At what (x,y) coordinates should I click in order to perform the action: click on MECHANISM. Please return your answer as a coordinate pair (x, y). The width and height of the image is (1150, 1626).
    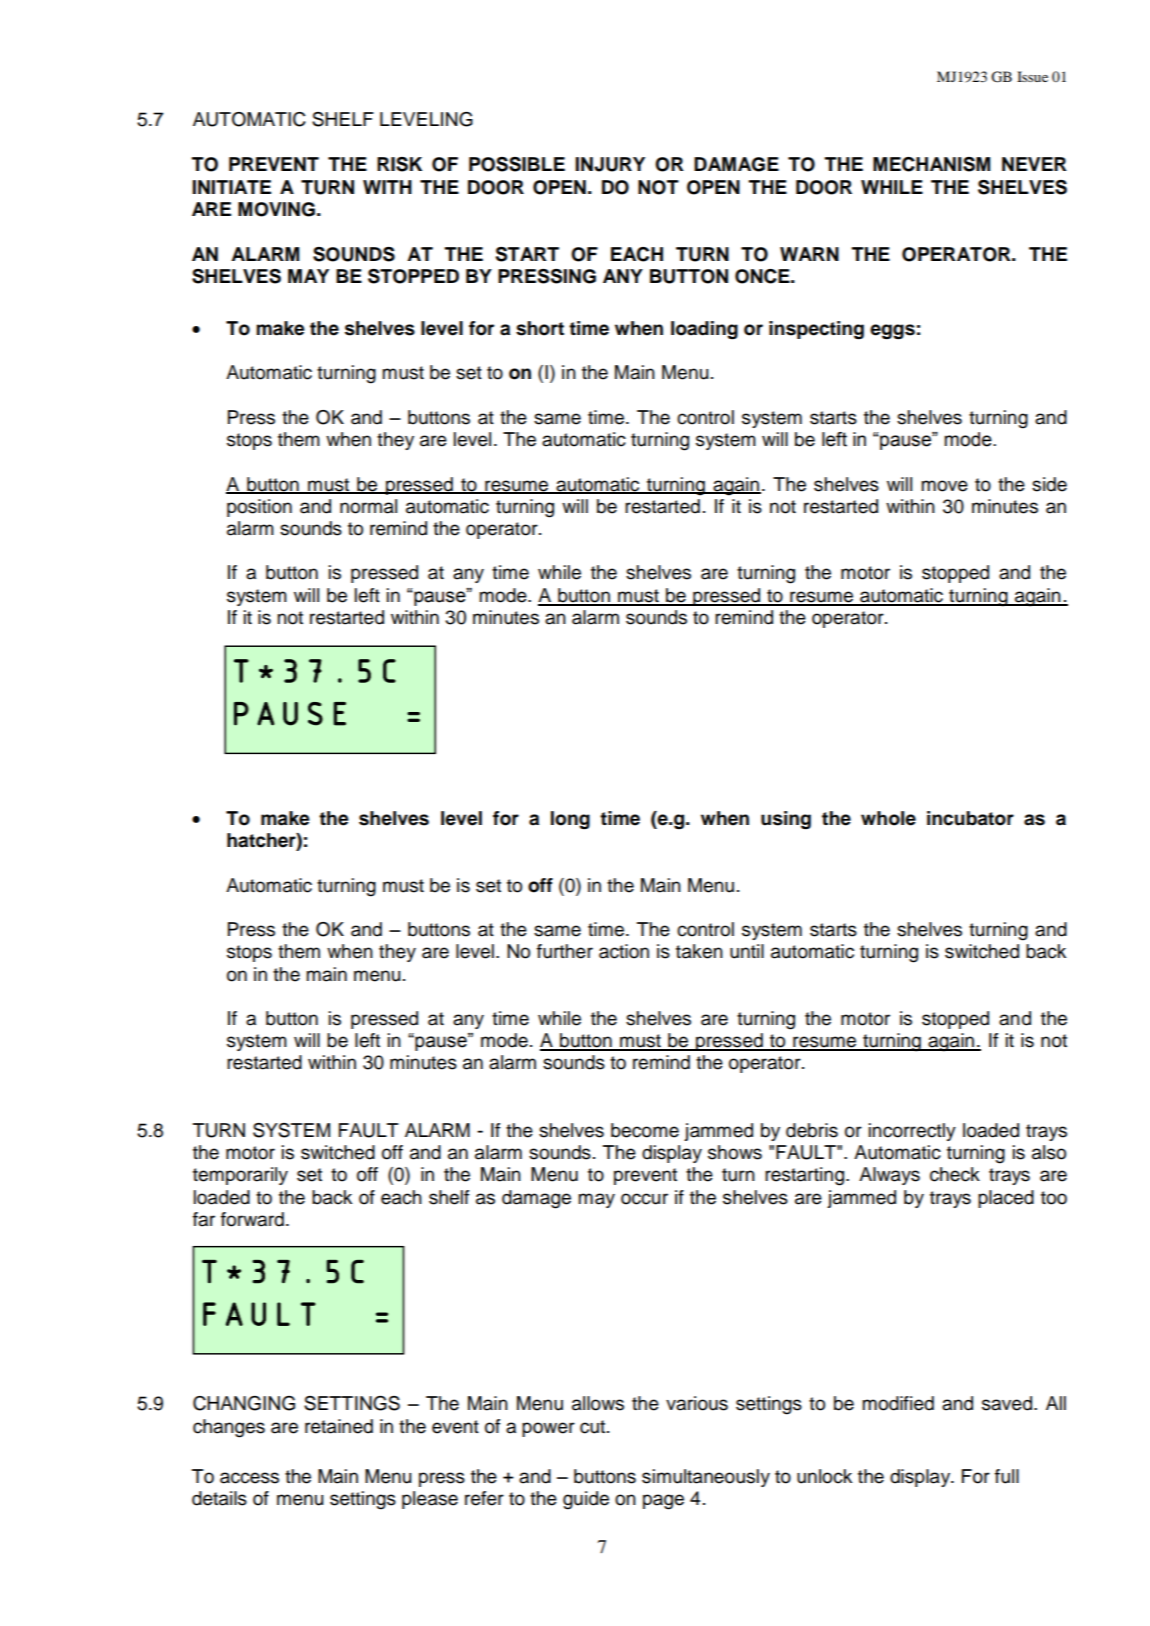
    Looking at the image, I should click on (931, 164).
